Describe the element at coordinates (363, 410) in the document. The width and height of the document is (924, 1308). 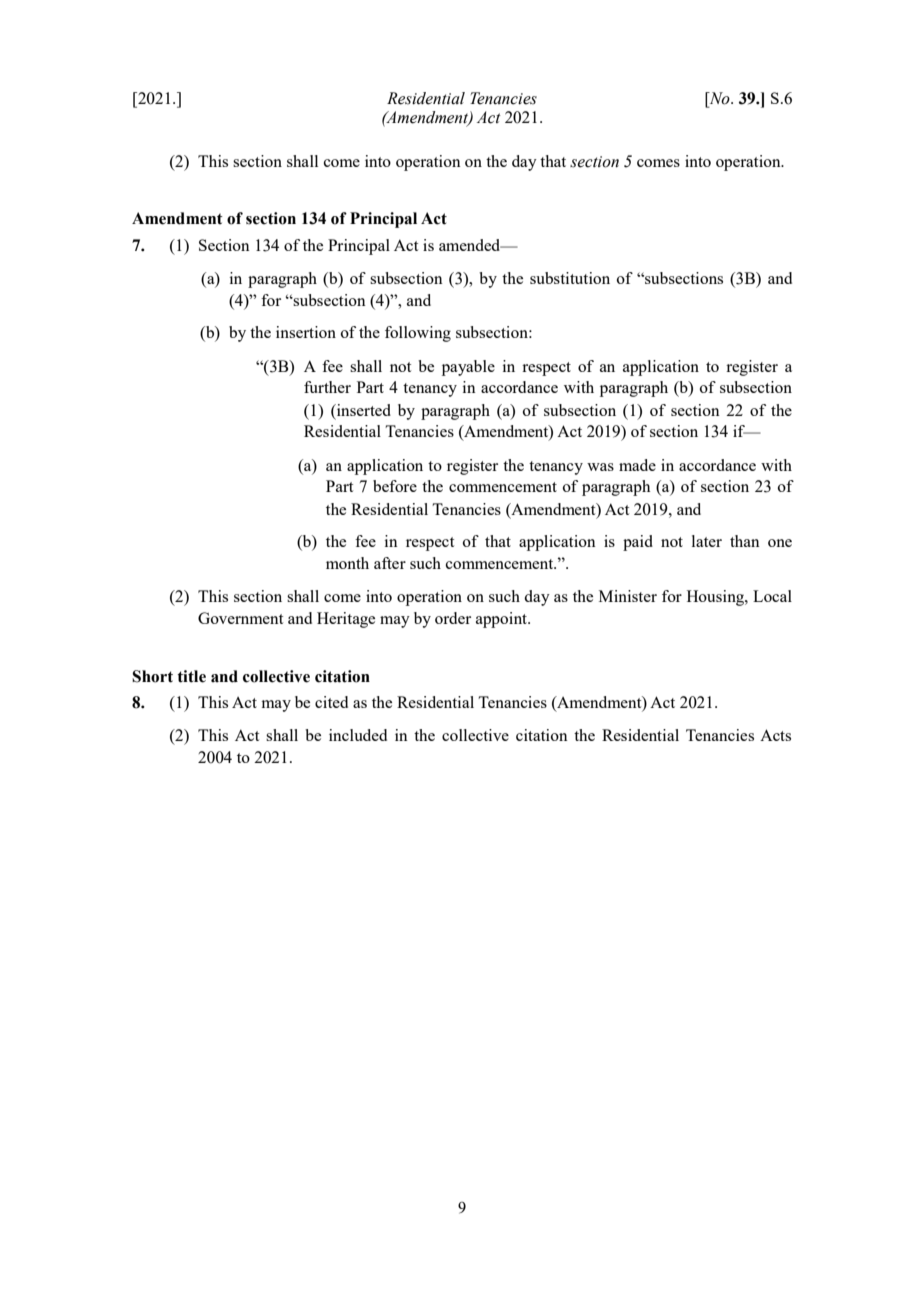
I see `inserted` at that location.
